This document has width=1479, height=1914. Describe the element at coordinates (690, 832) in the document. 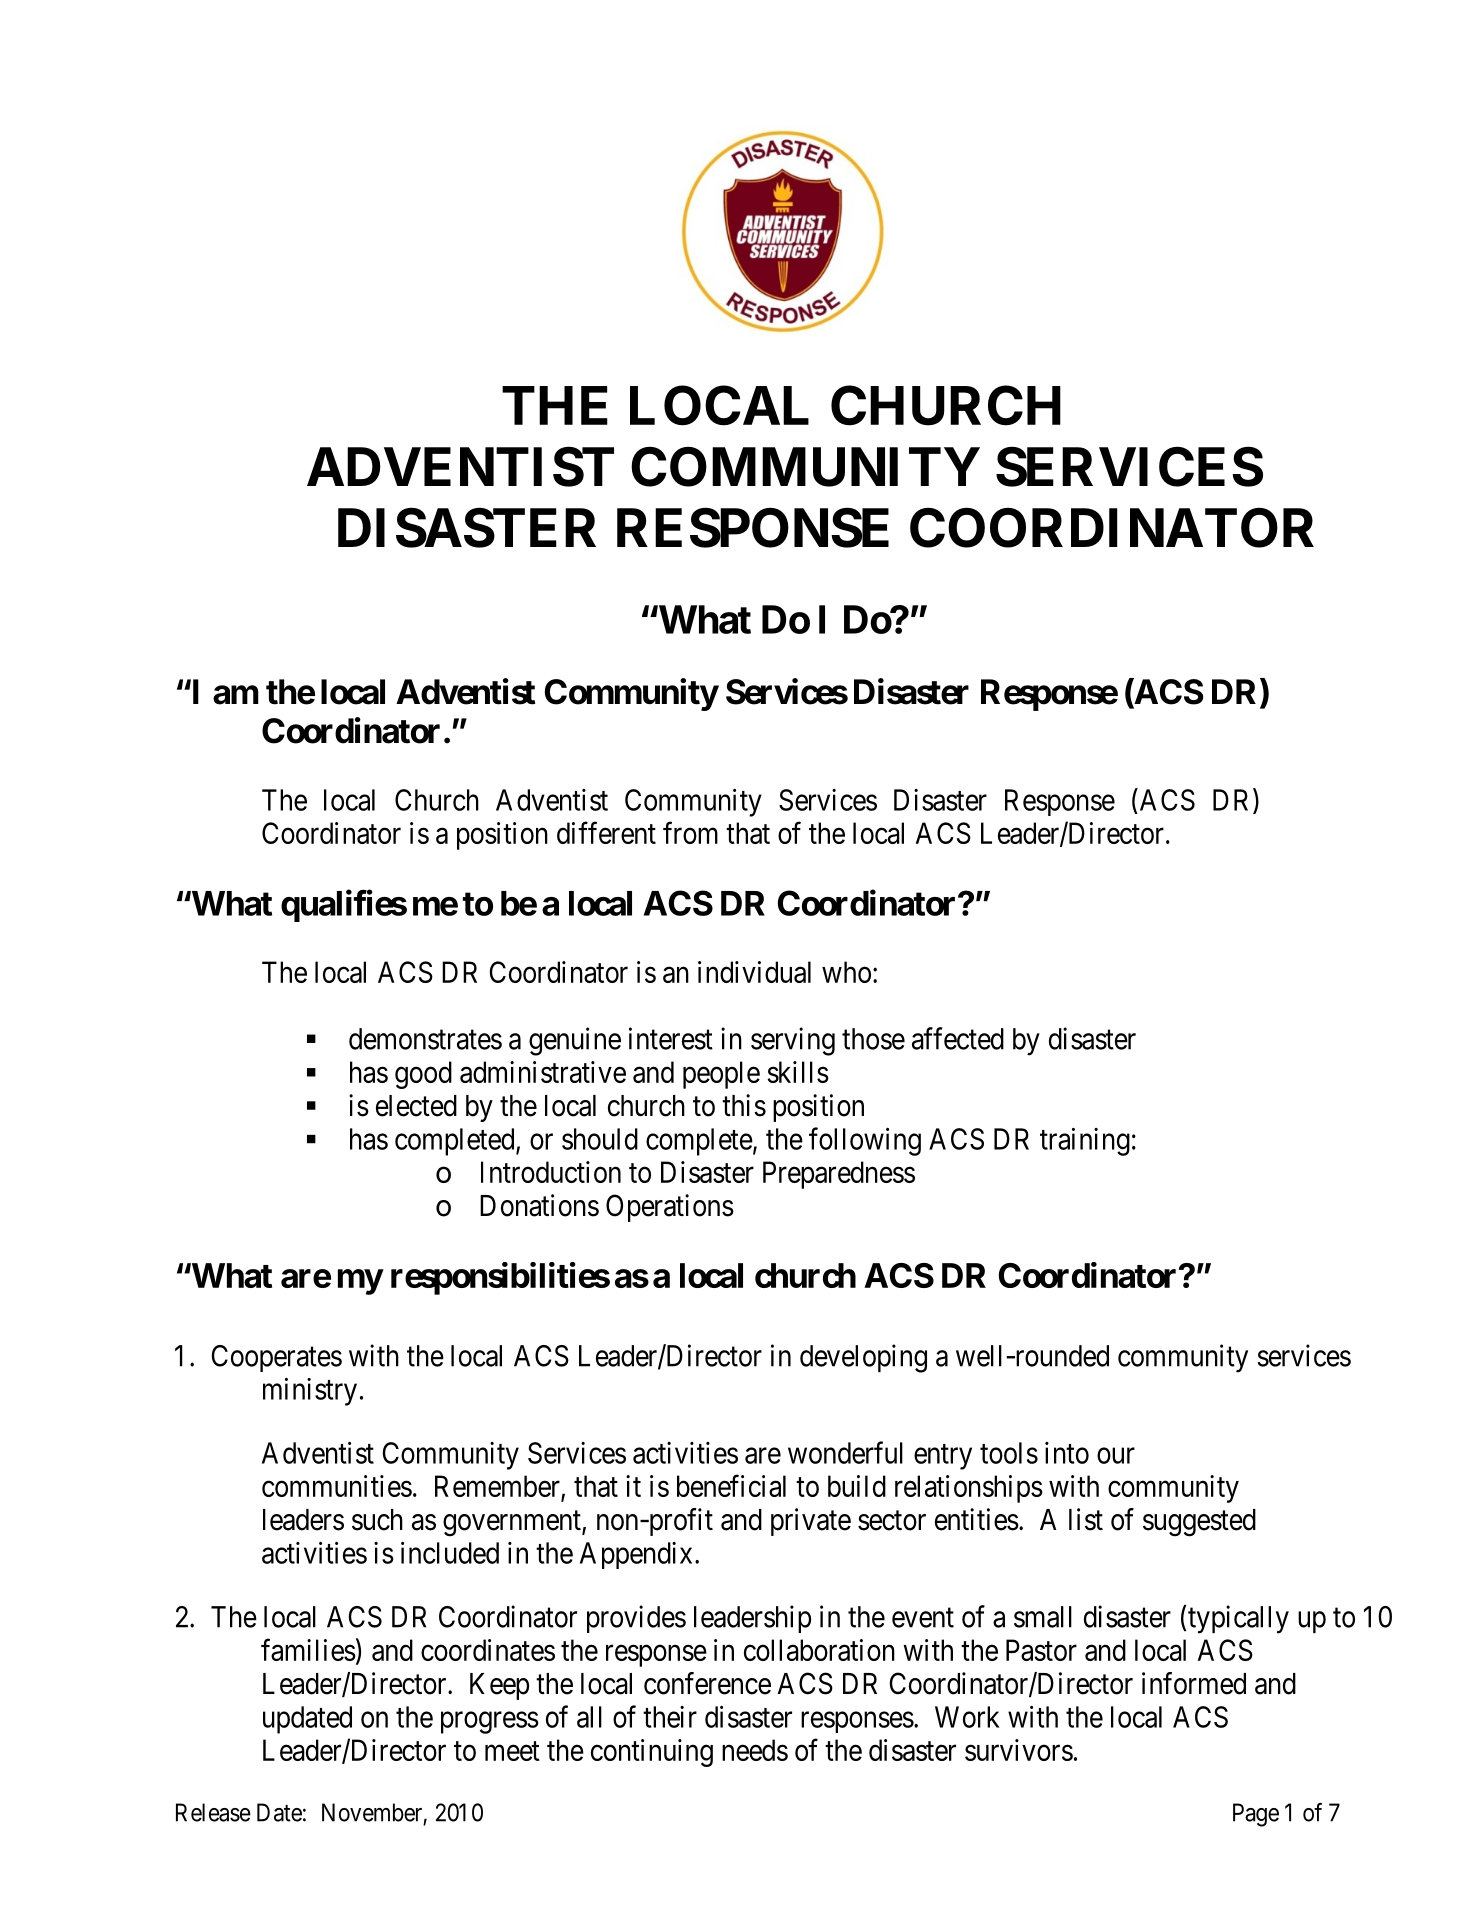

I see `from` at that location.
